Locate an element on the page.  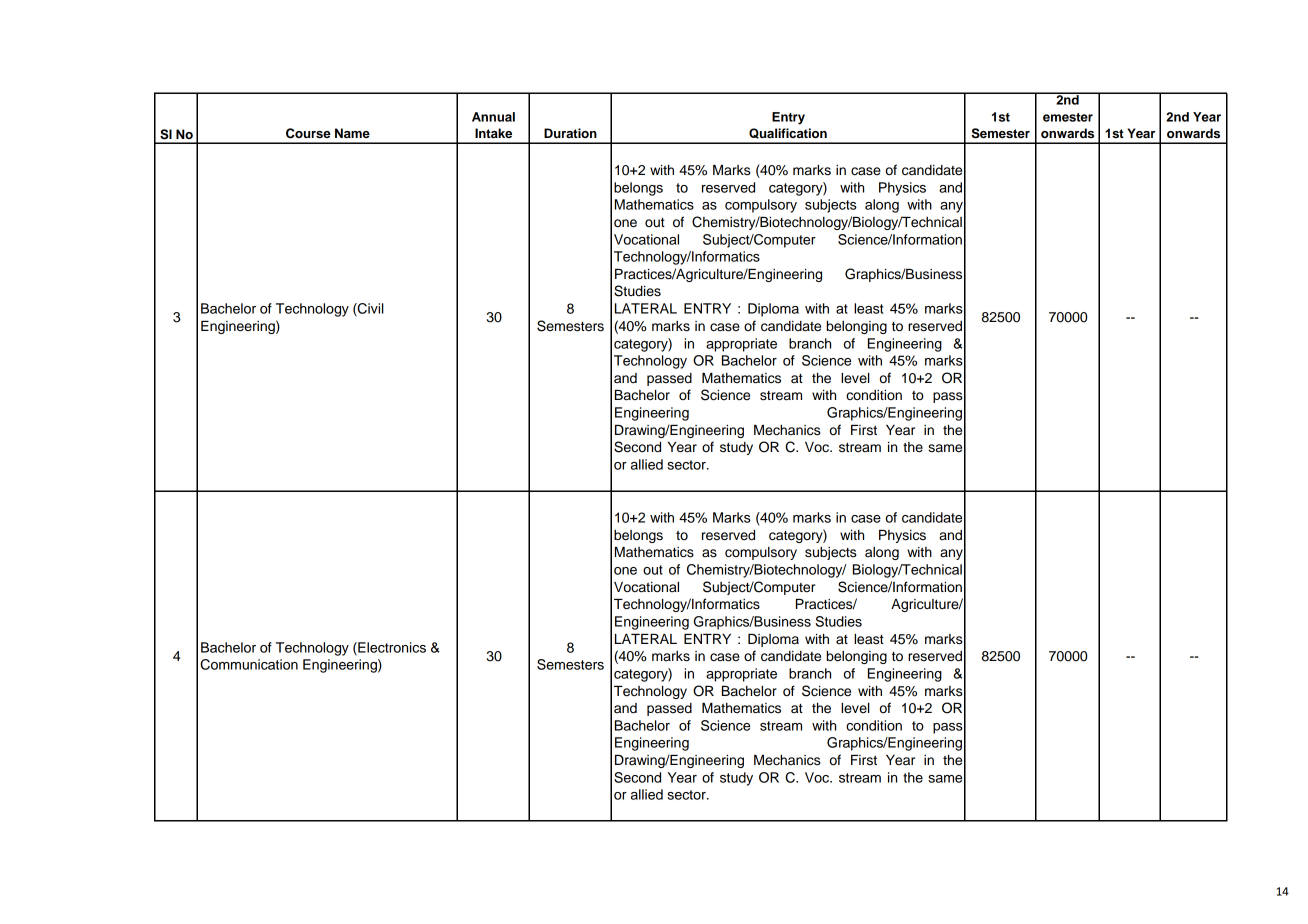
Communication is located at coordinates (249, 664).
